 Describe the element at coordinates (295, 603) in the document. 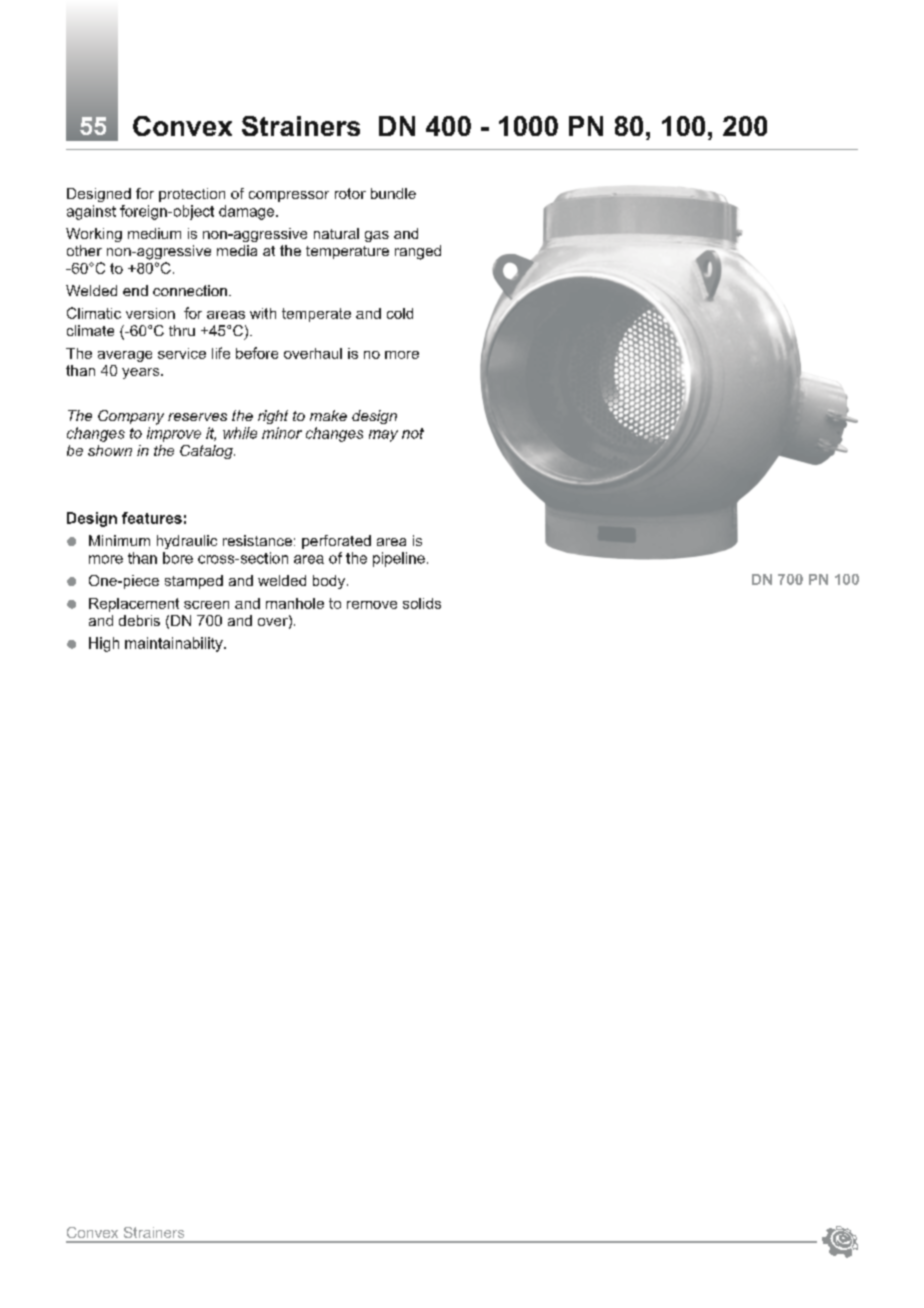

I see `manhole` at that location.
